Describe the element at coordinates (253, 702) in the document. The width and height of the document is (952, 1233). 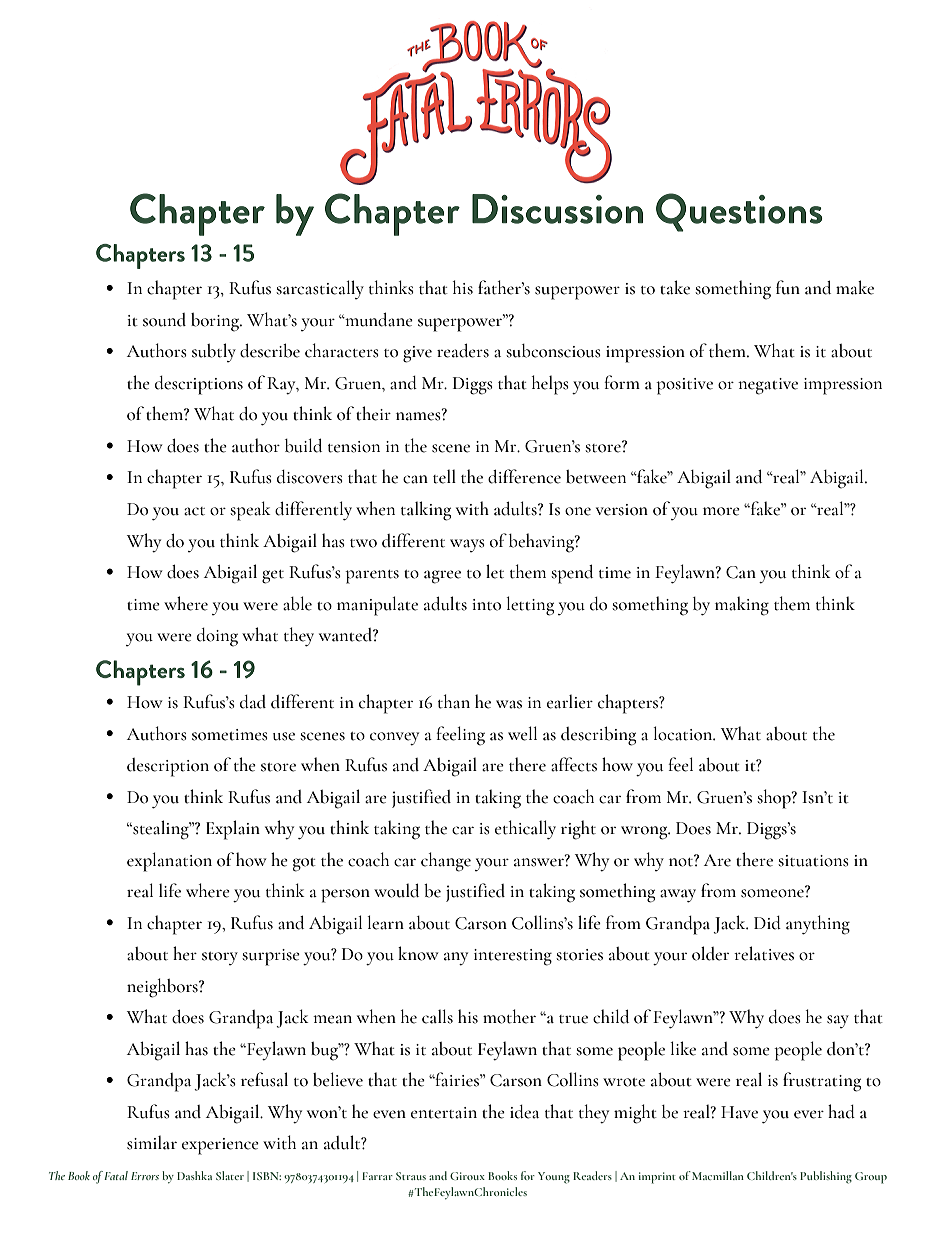
I see `dad` at that location.
